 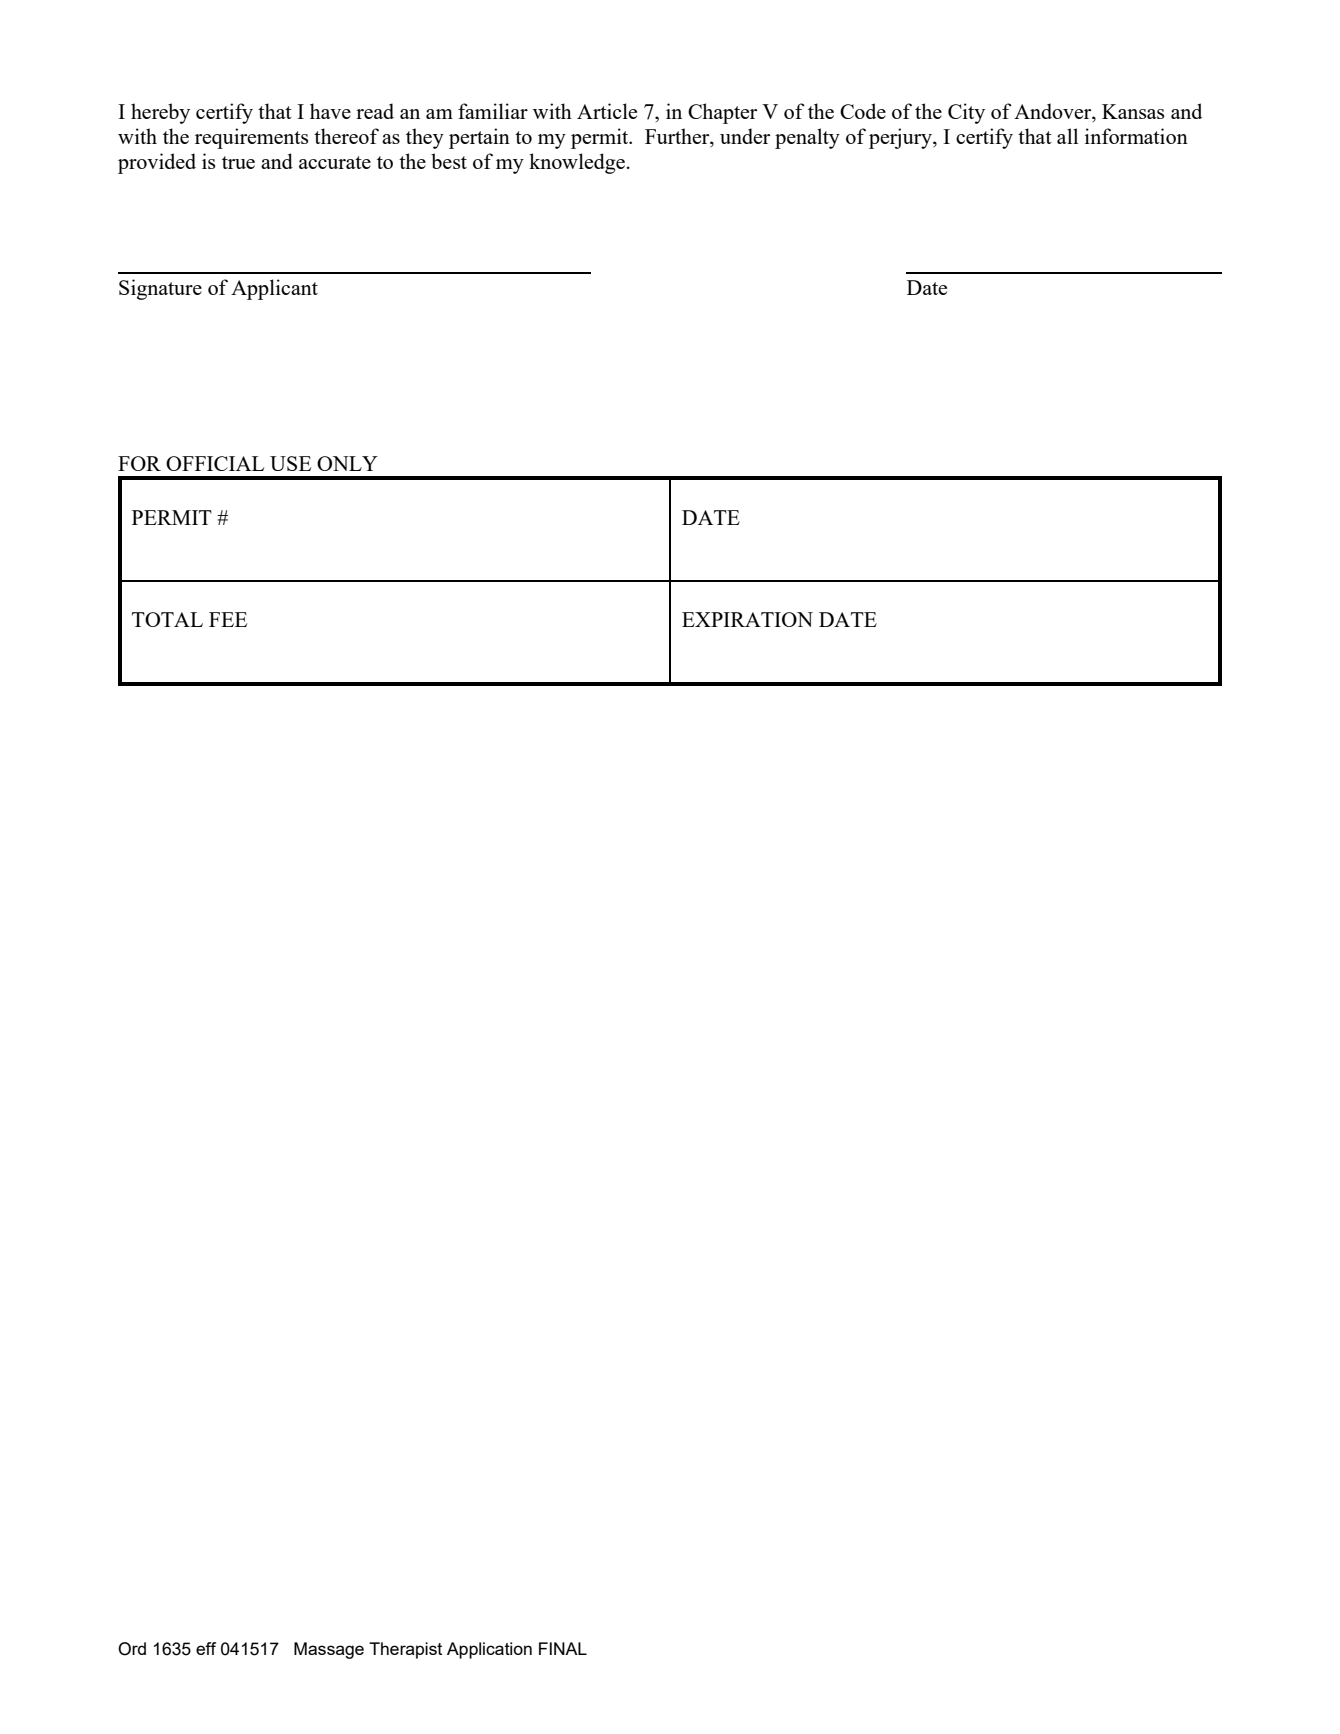 What do you see at coordinates (228, 619) in the page?
I see `FEE` at bounding box center [228, 619].
